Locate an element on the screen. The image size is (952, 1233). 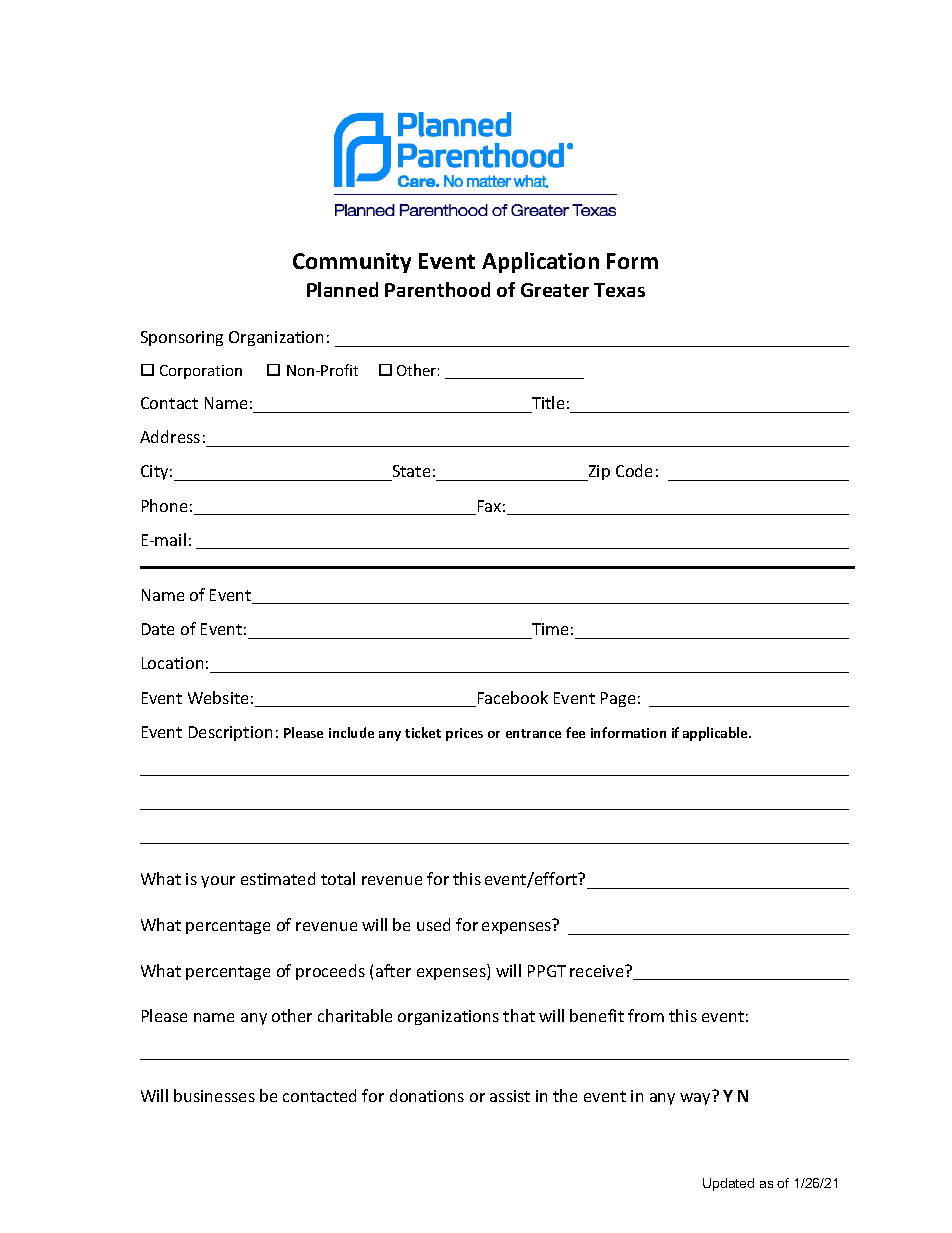
Texas is located at coordinates (619, 290).
